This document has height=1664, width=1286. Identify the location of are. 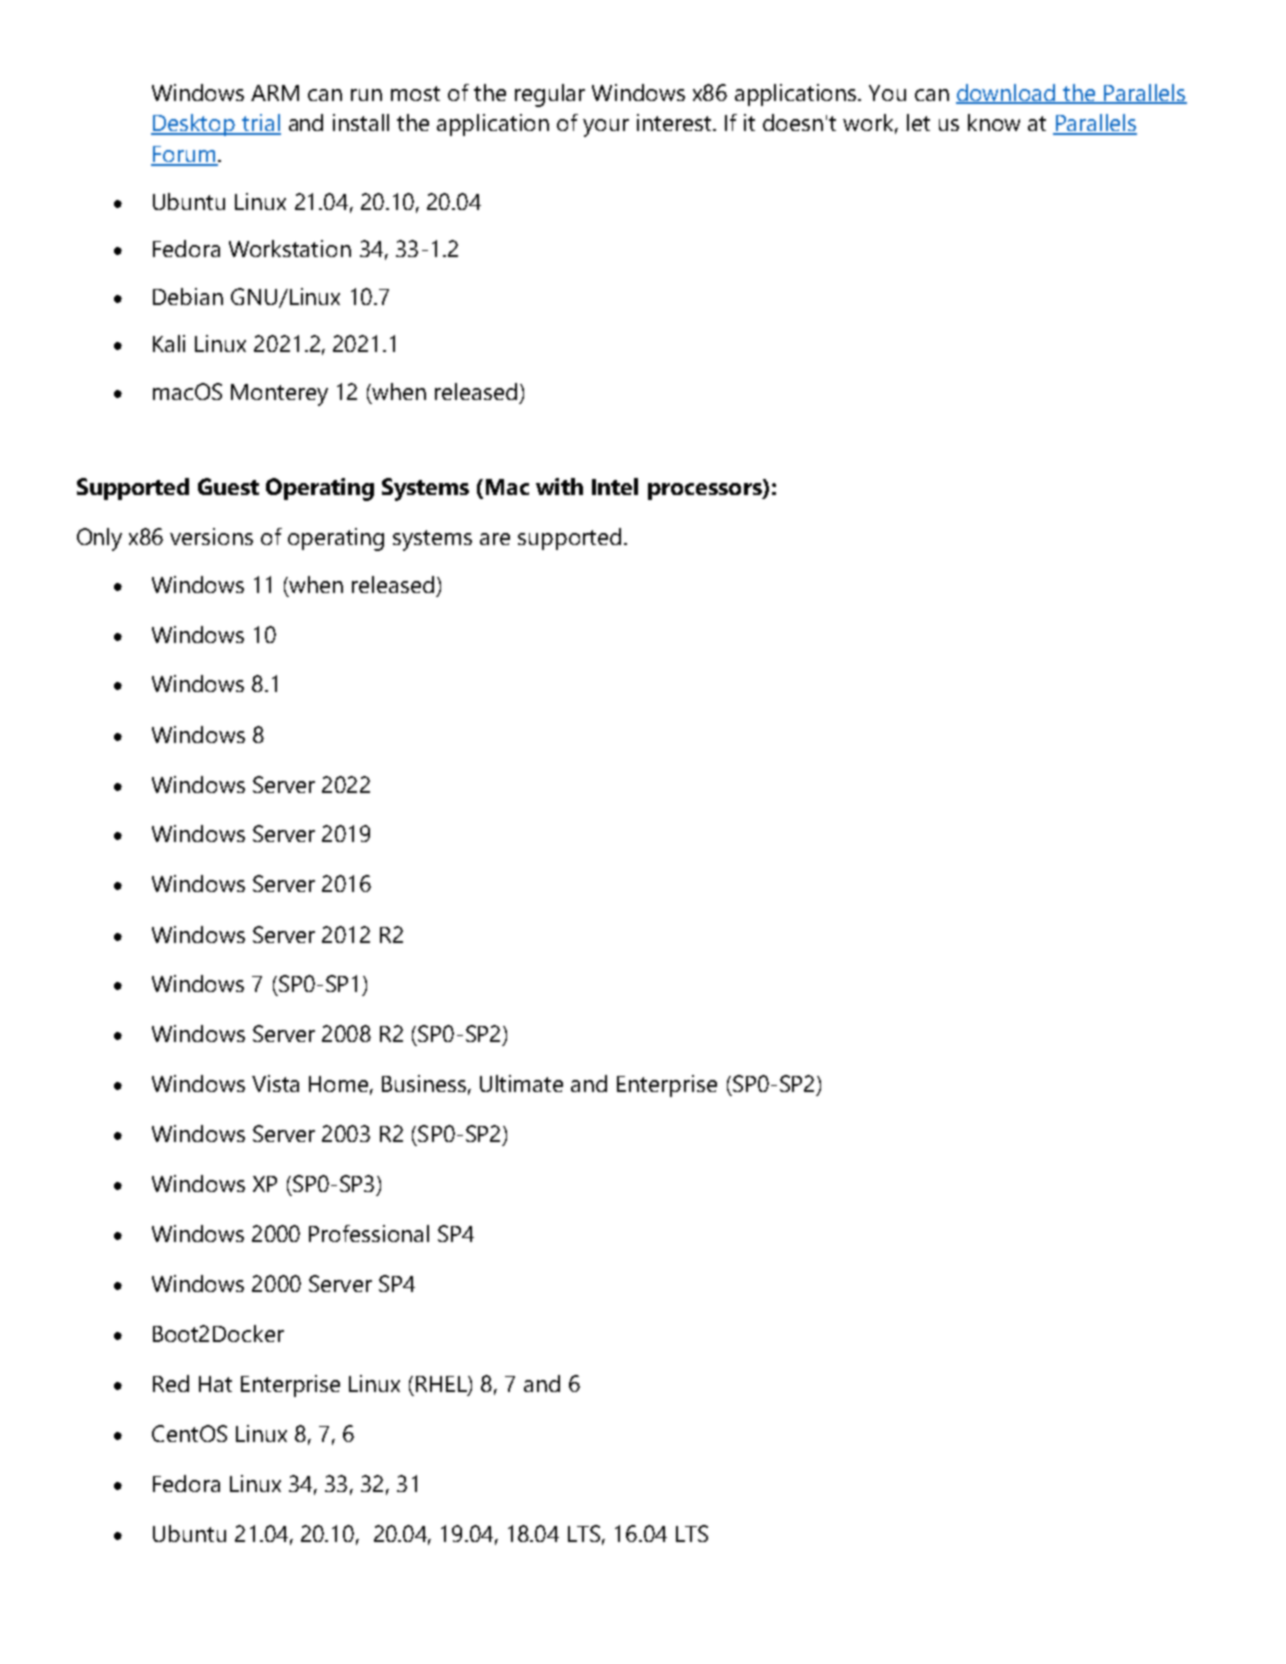
(495, 539).
